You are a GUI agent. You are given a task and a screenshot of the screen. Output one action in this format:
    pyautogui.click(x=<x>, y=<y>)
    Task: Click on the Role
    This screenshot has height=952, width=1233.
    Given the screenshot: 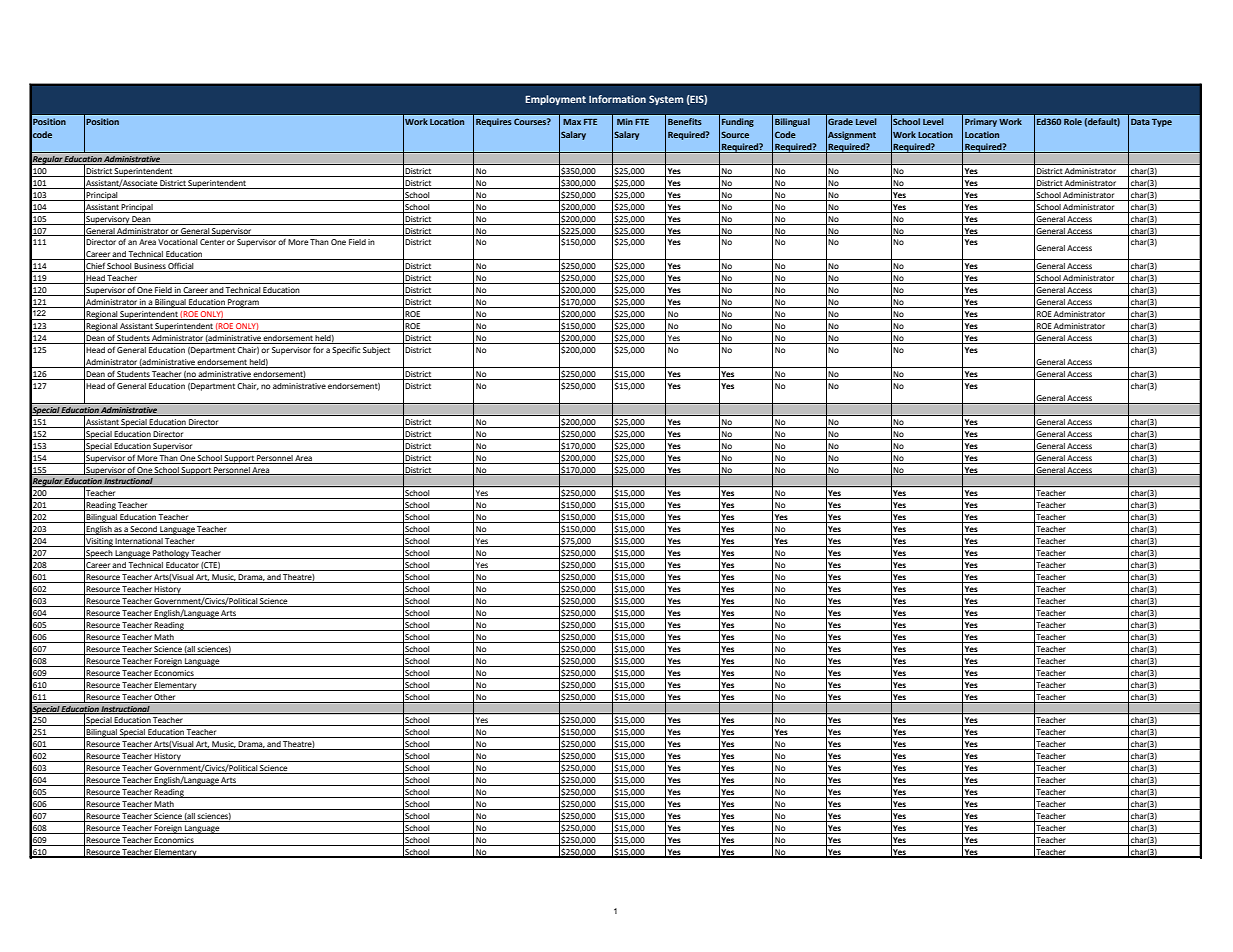 What is the action you would take?
    pyautogui.click(x=1073, y=121)
